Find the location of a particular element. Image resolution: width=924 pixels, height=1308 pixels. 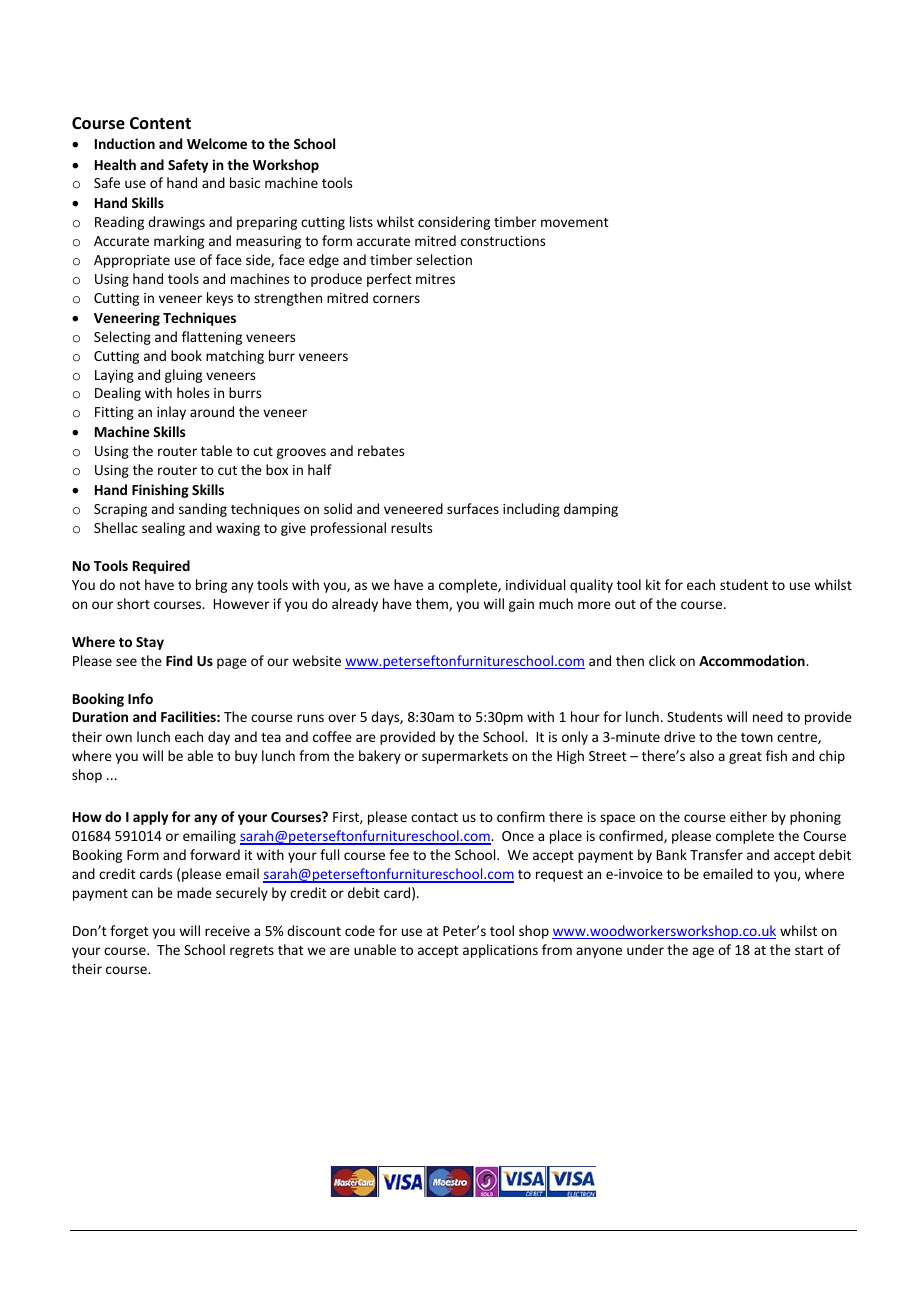

rebates is located at coordinates (381, 450).
